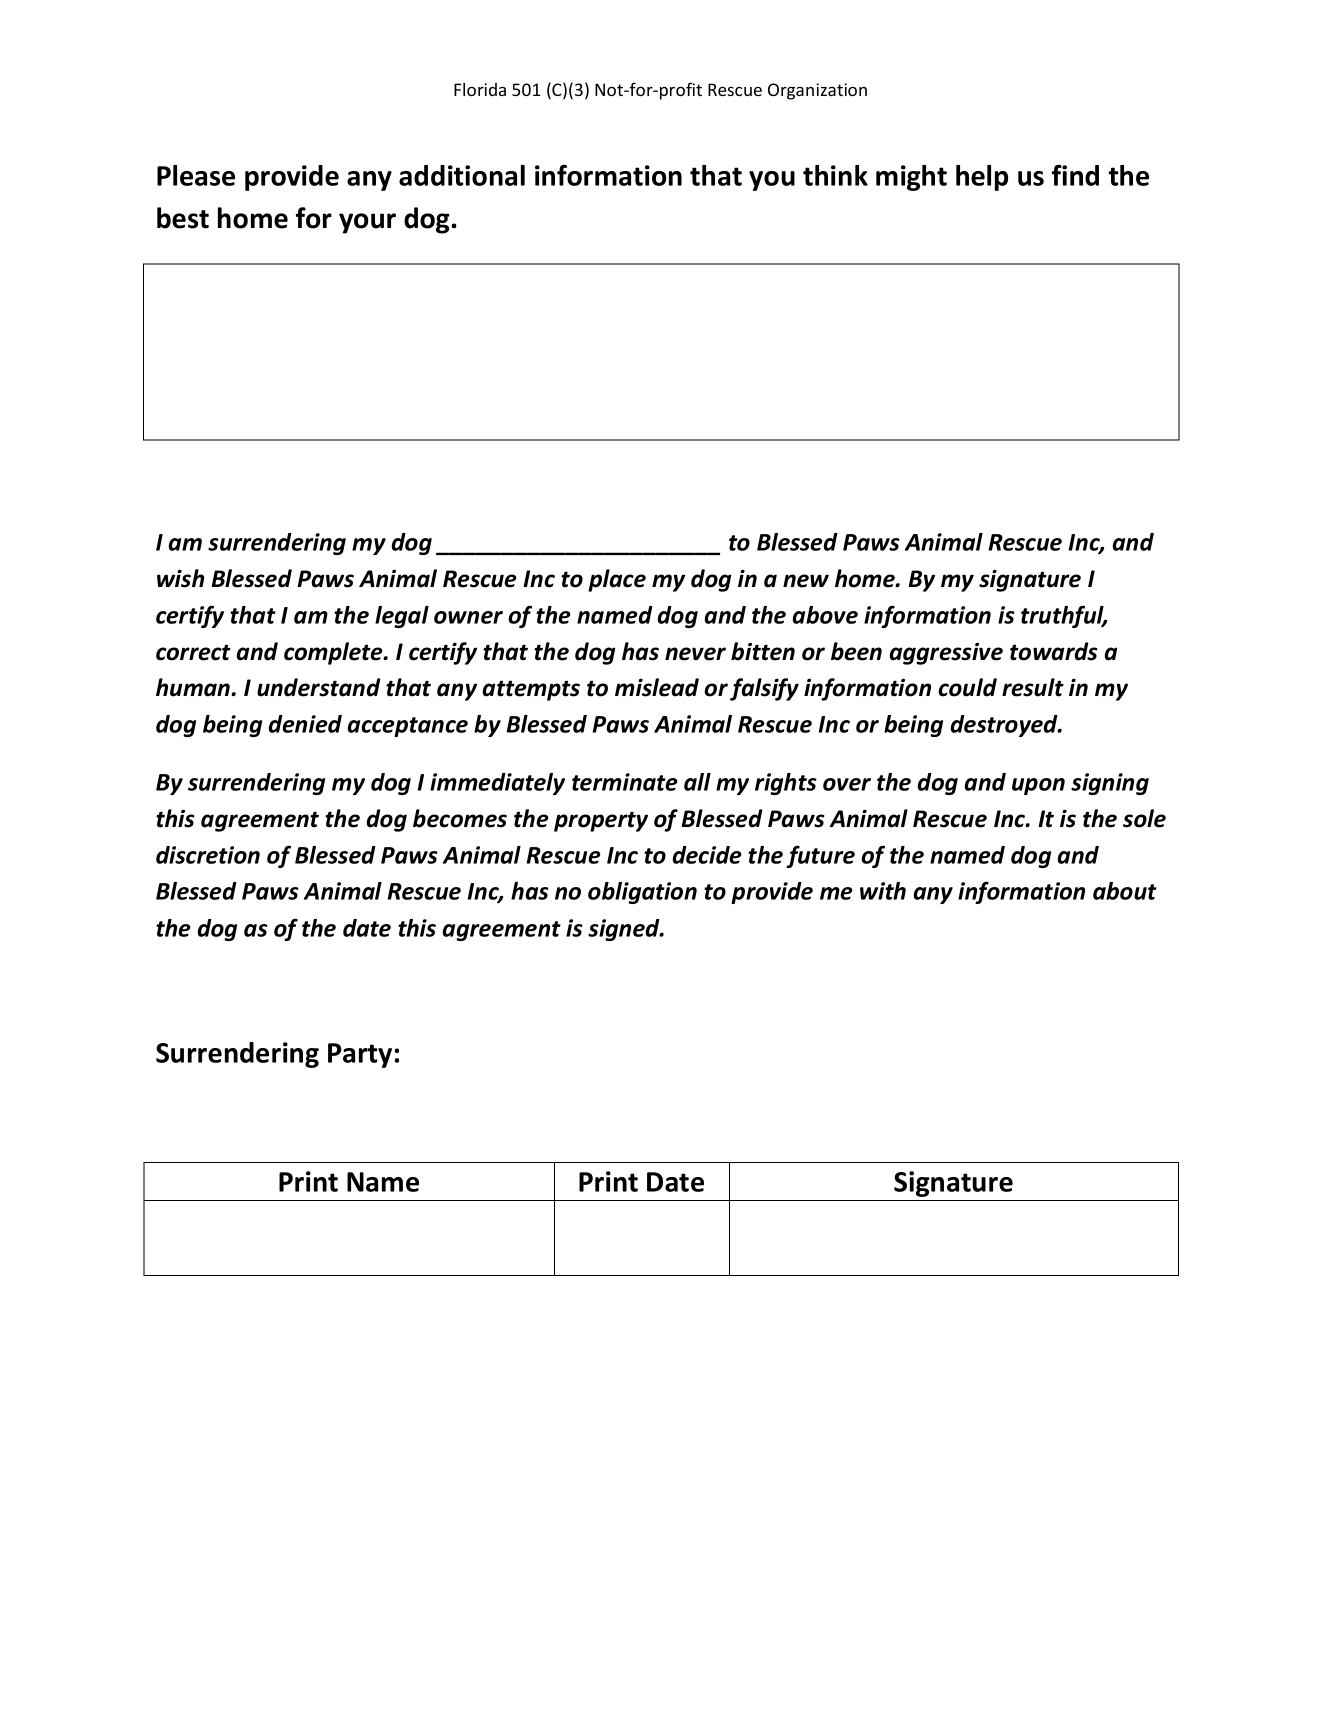 The image size is (1322, 1711). I want to click on Organization, so click(817, 91).
